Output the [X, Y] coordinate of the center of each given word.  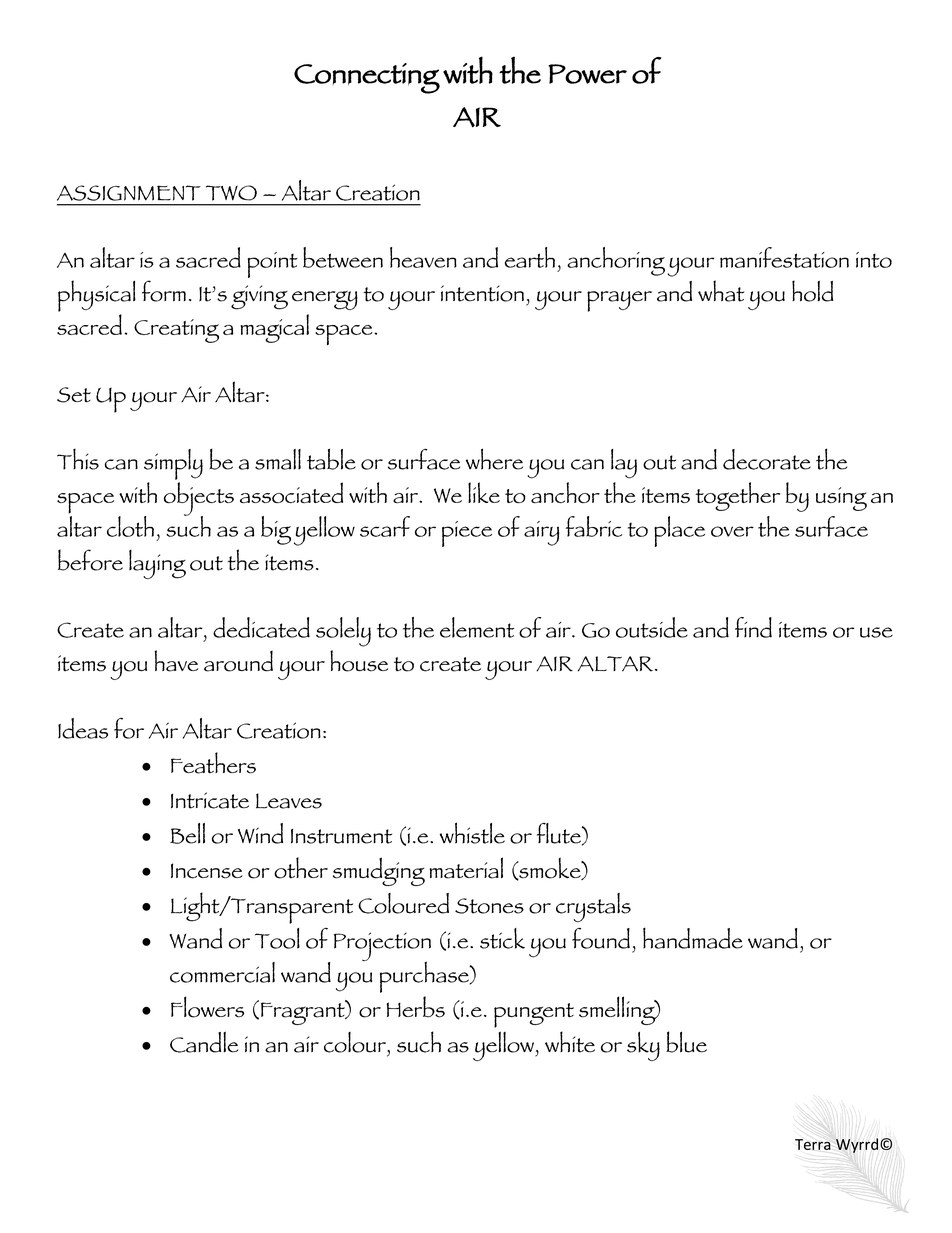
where [494, 459]
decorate [767, 459]
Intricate [210, 800]
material [466, 868]
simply [173, 464]
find [753, 627]
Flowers [207, 1007]
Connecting [367, 78]
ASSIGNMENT [129, 193]
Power [587, 74]
